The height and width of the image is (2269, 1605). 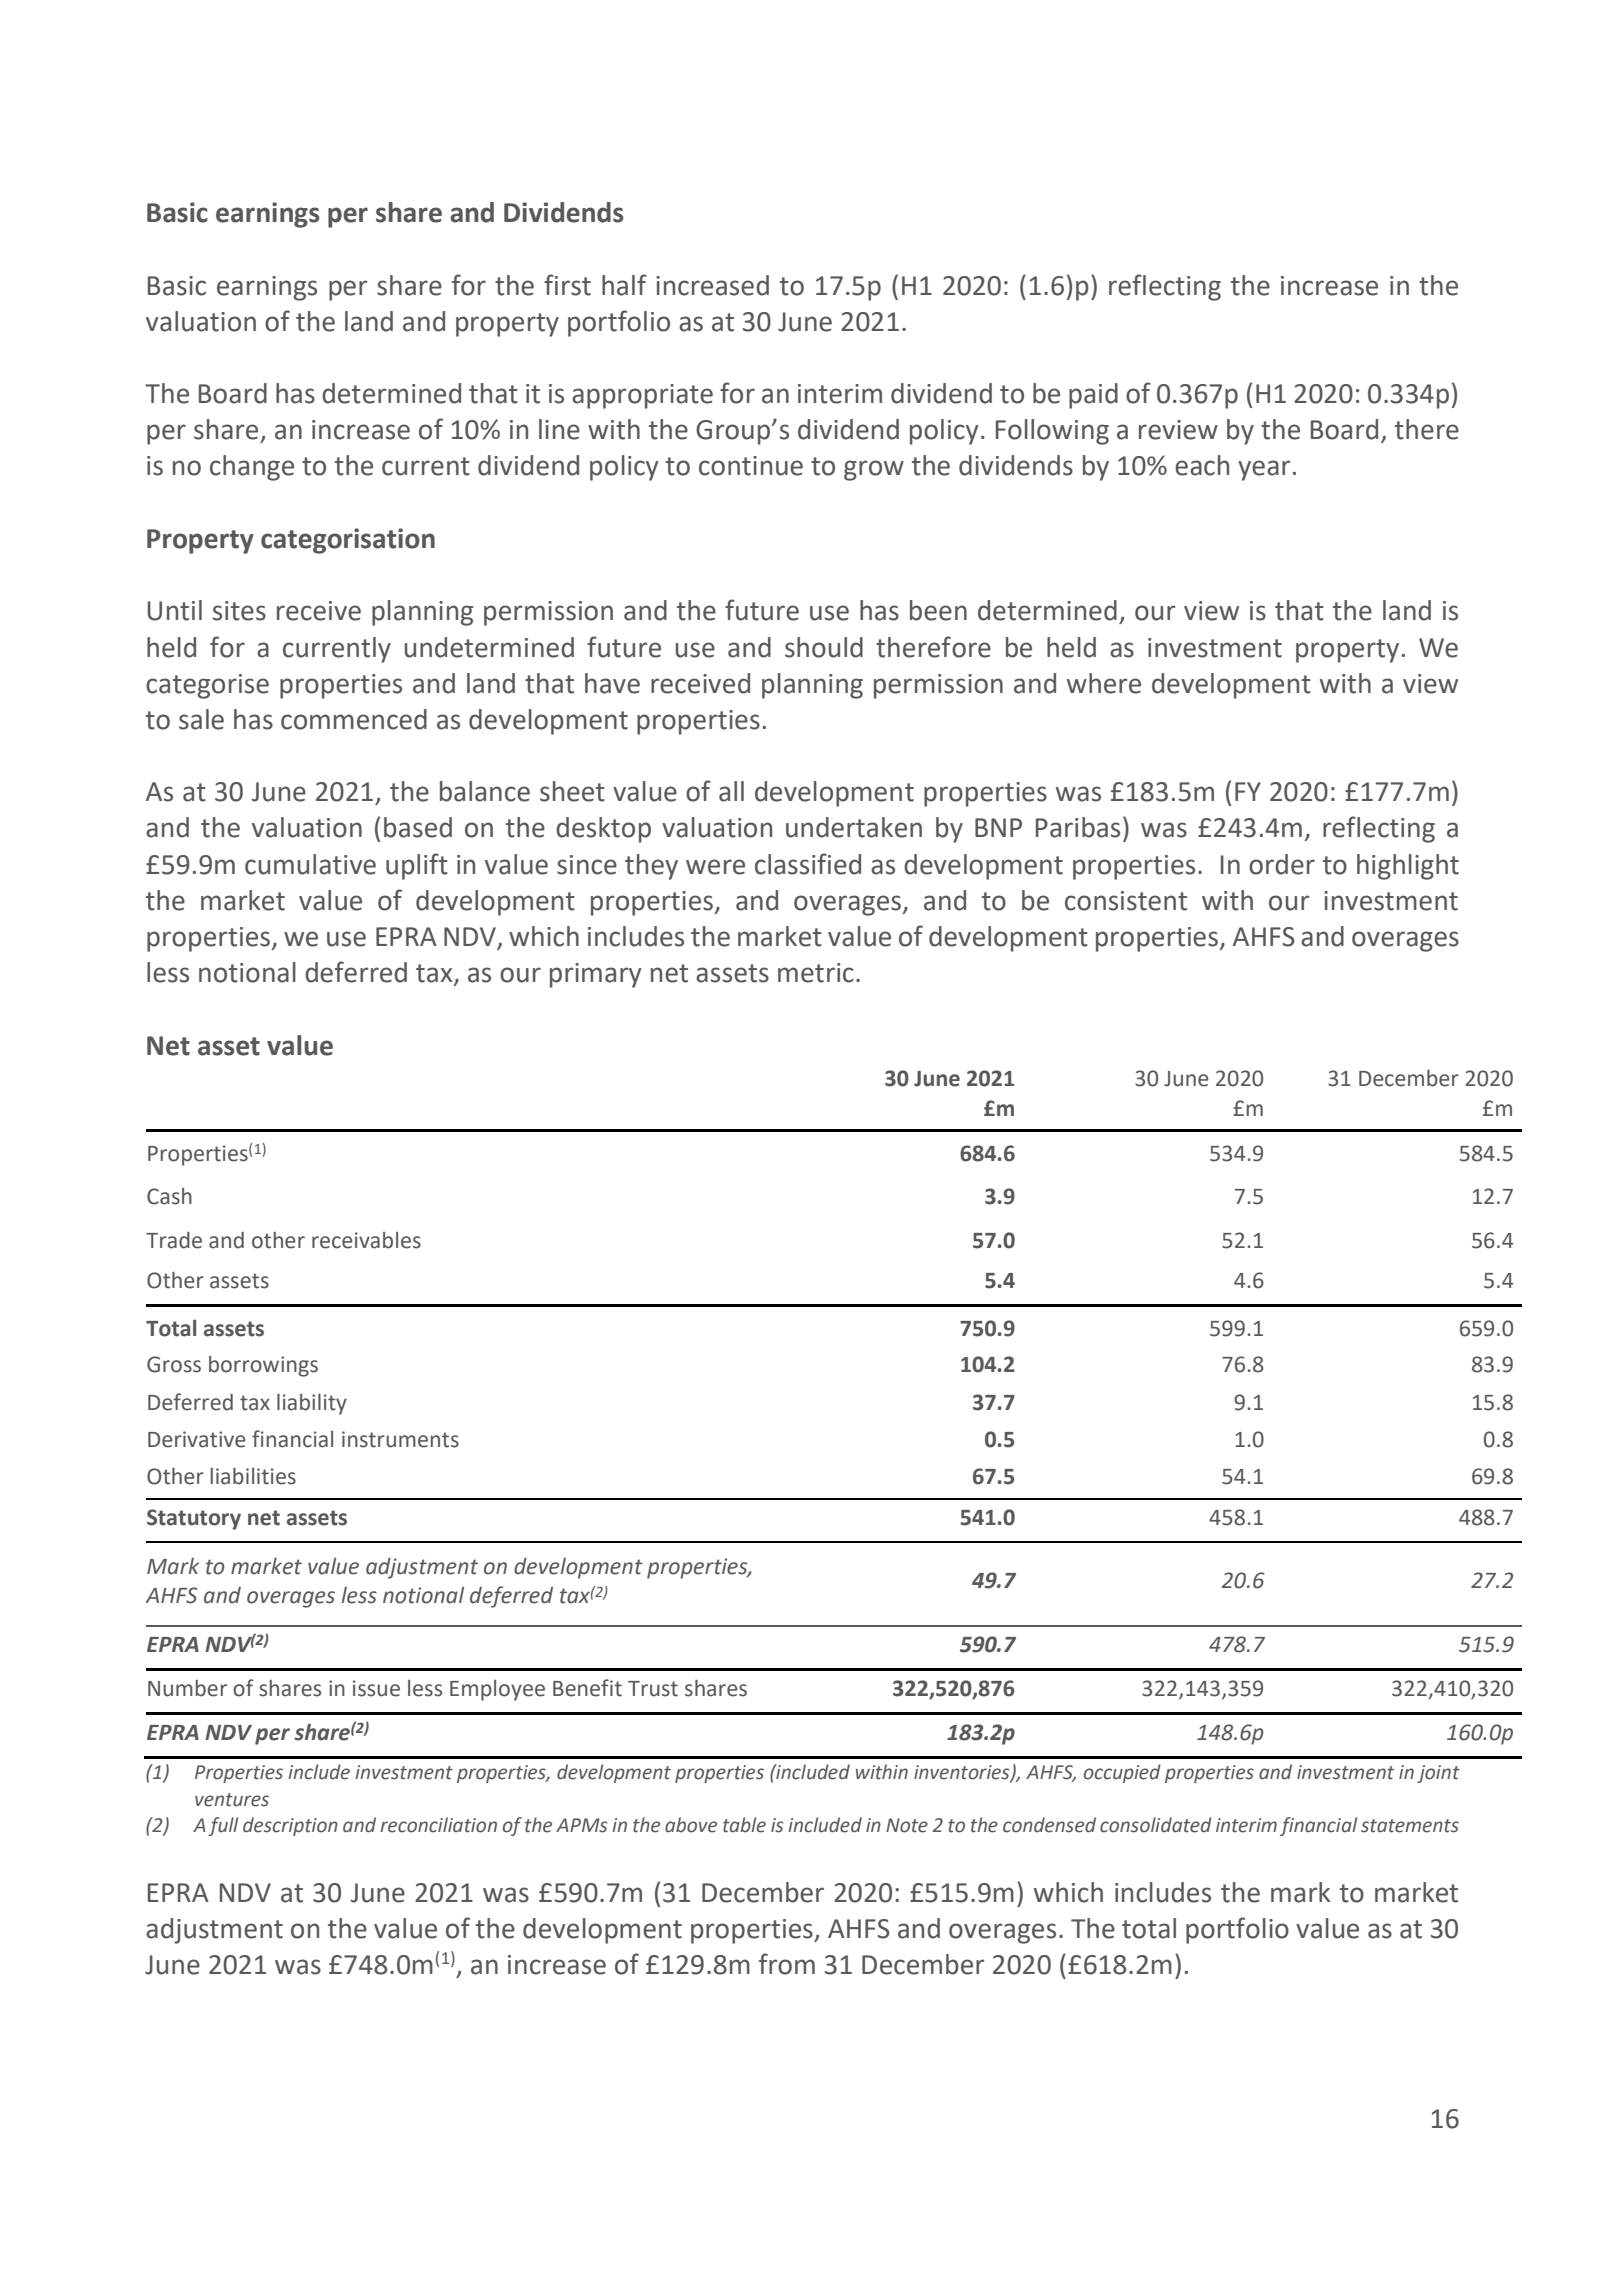 I want to click on year, so click(x=1264, y=470).
